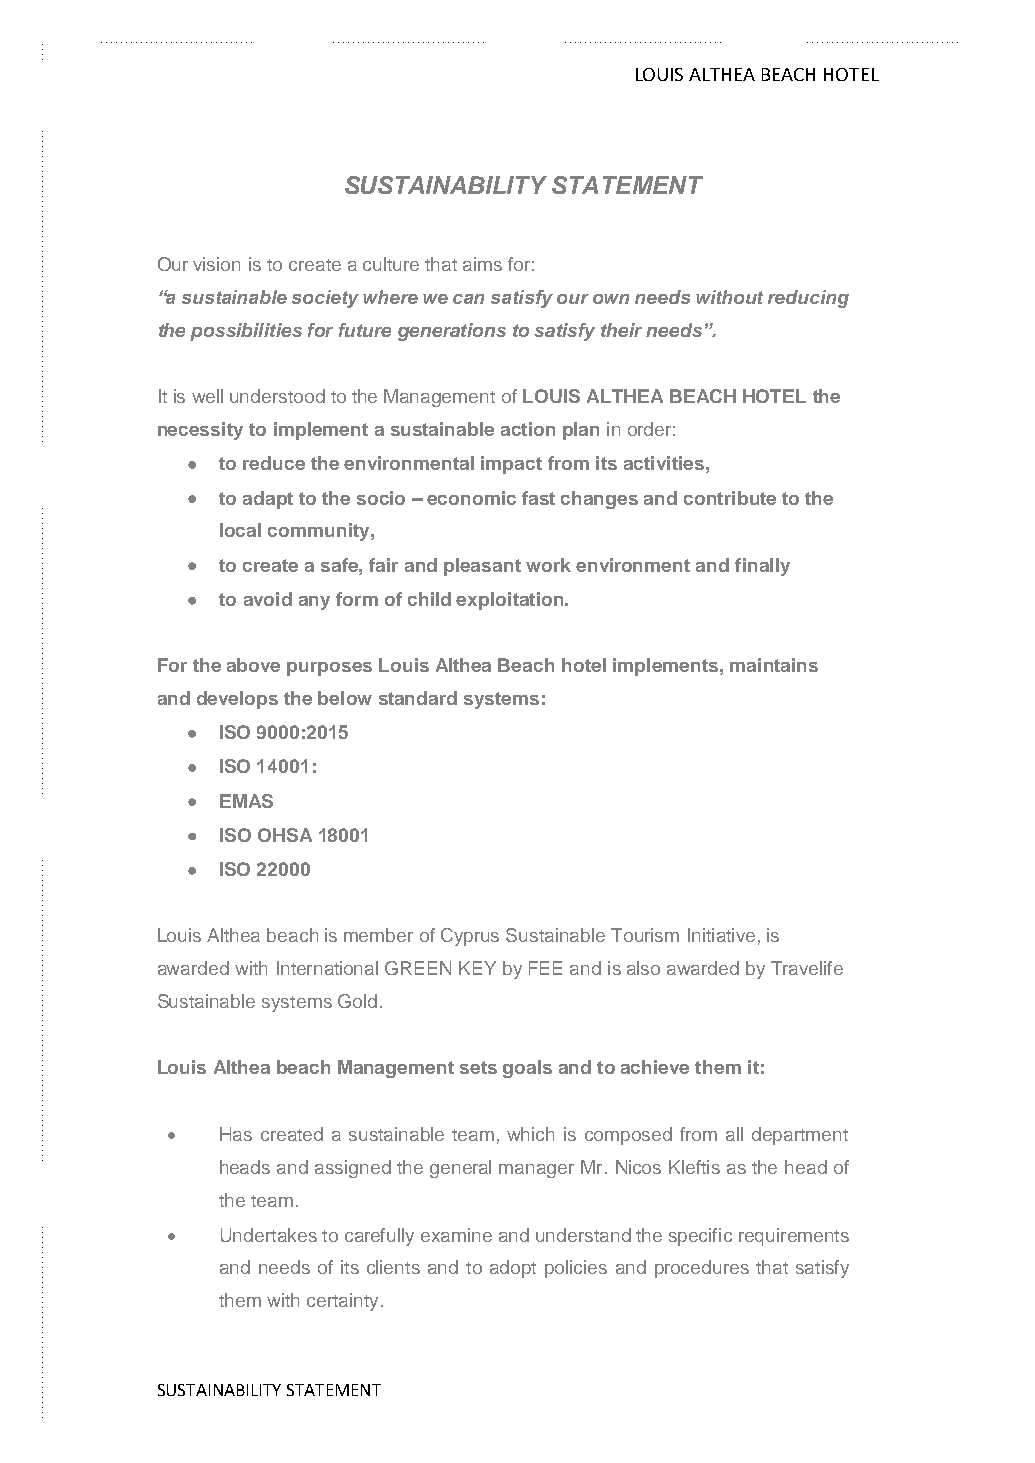 The width and height of the document is (1035, 1463). Describe the element at coordinates (808, 299) in the document. I see `reducing` at that location.
